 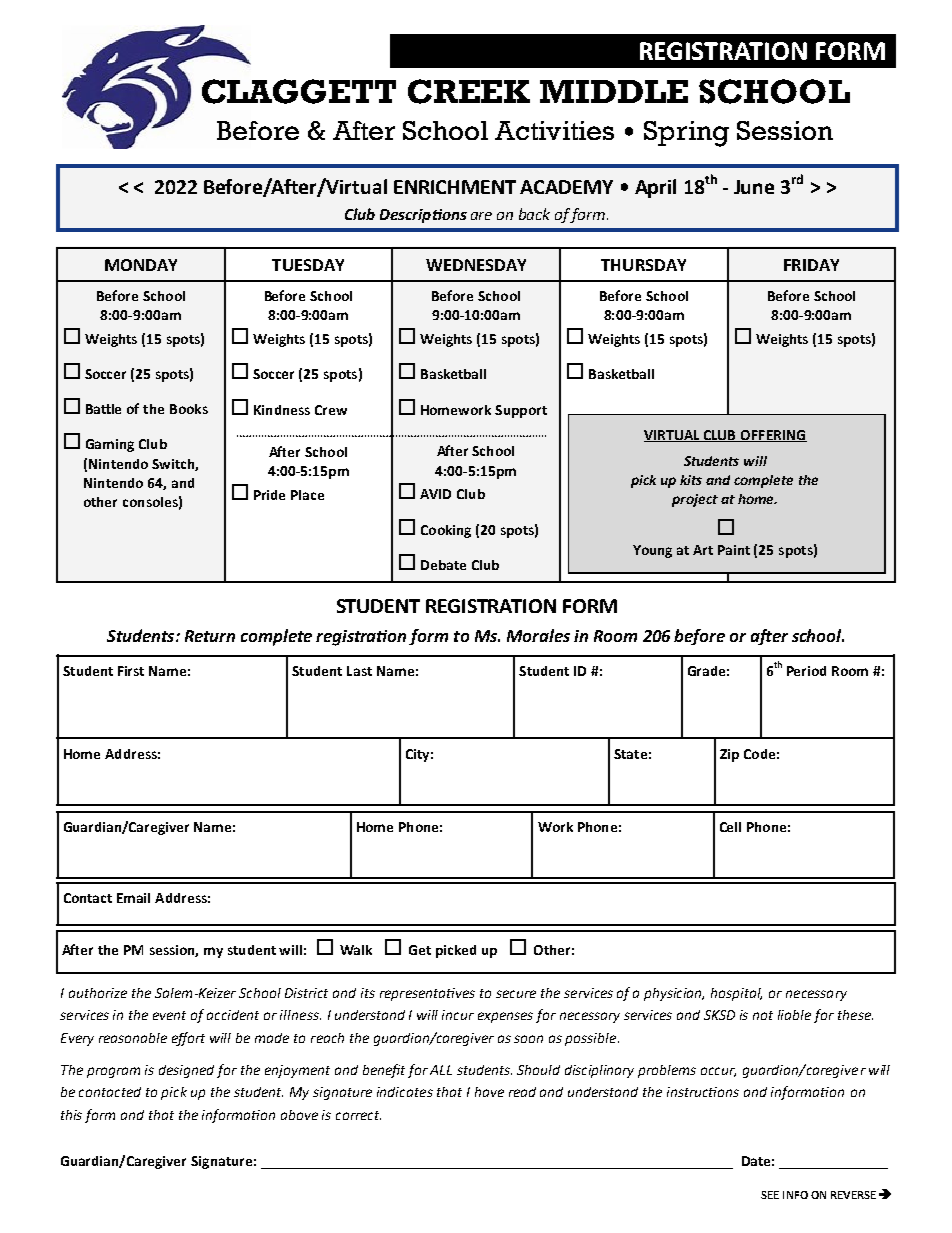 What do you see at coordinates (141, 265) in the screenshot?
I see `MONDAY` at bounding box center [141, 265].
